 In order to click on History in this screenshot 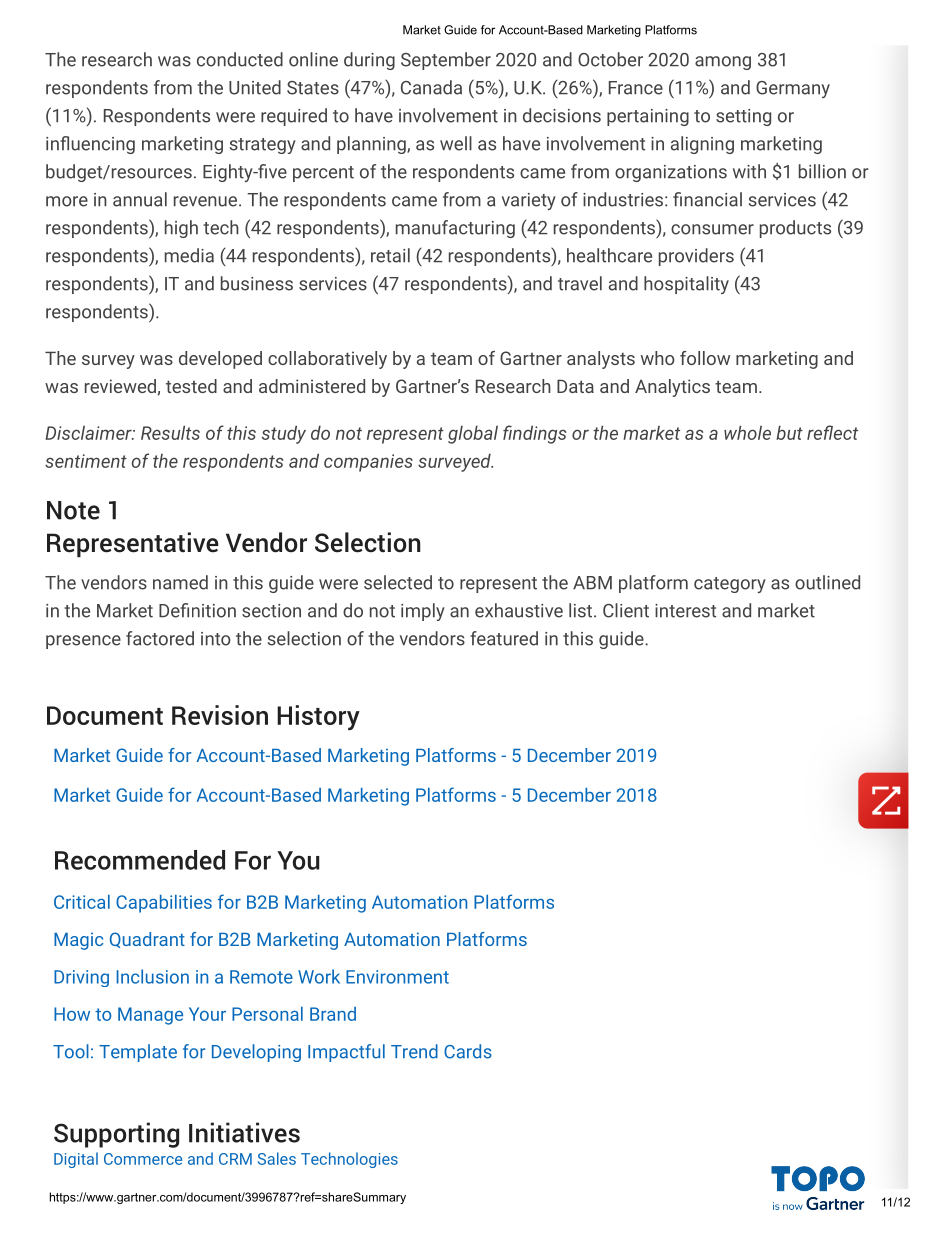, I will do `click(318, 717)`.
